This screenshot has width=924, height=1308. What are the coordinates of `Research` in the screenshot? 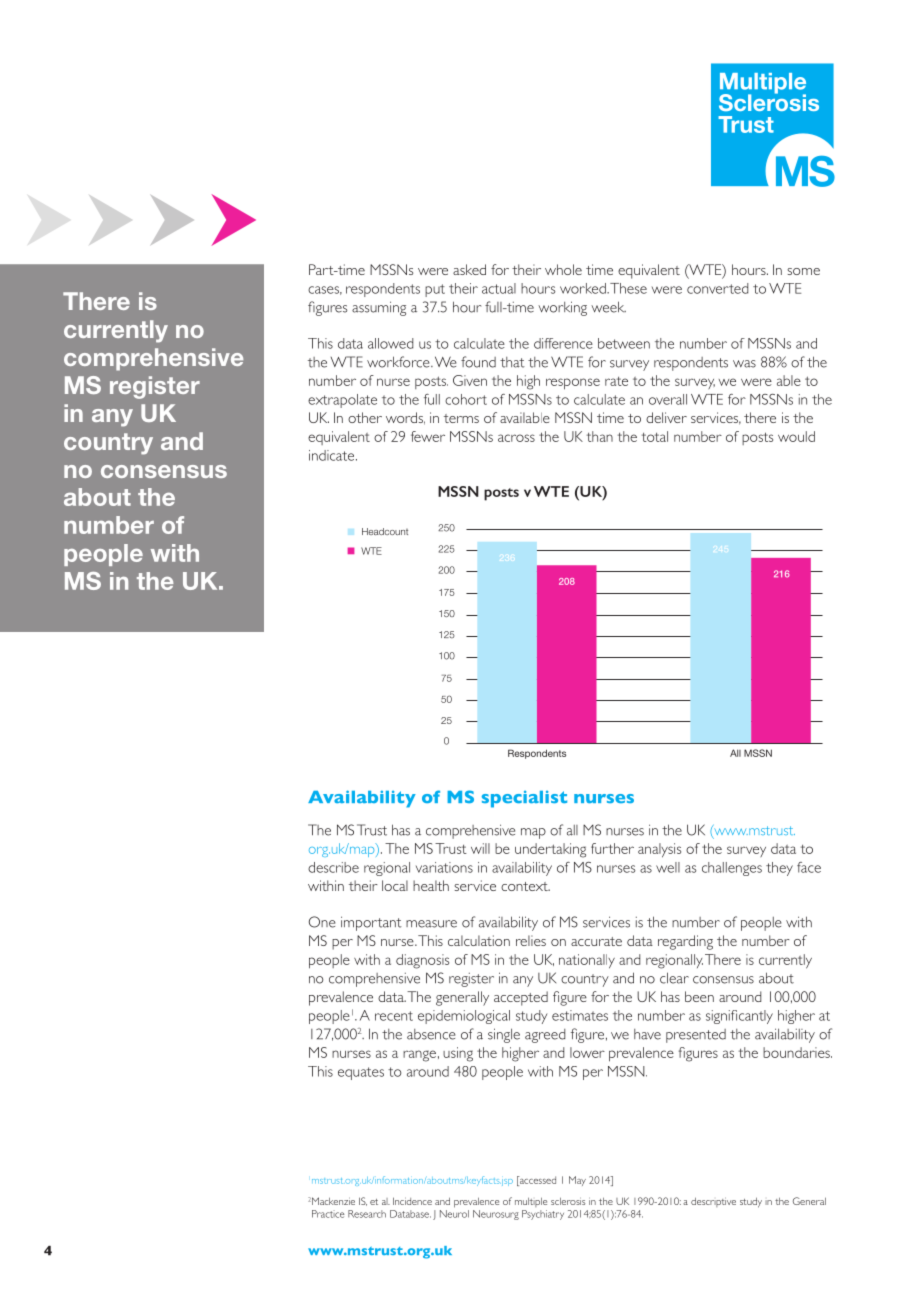 It's located at (367, 1214).
